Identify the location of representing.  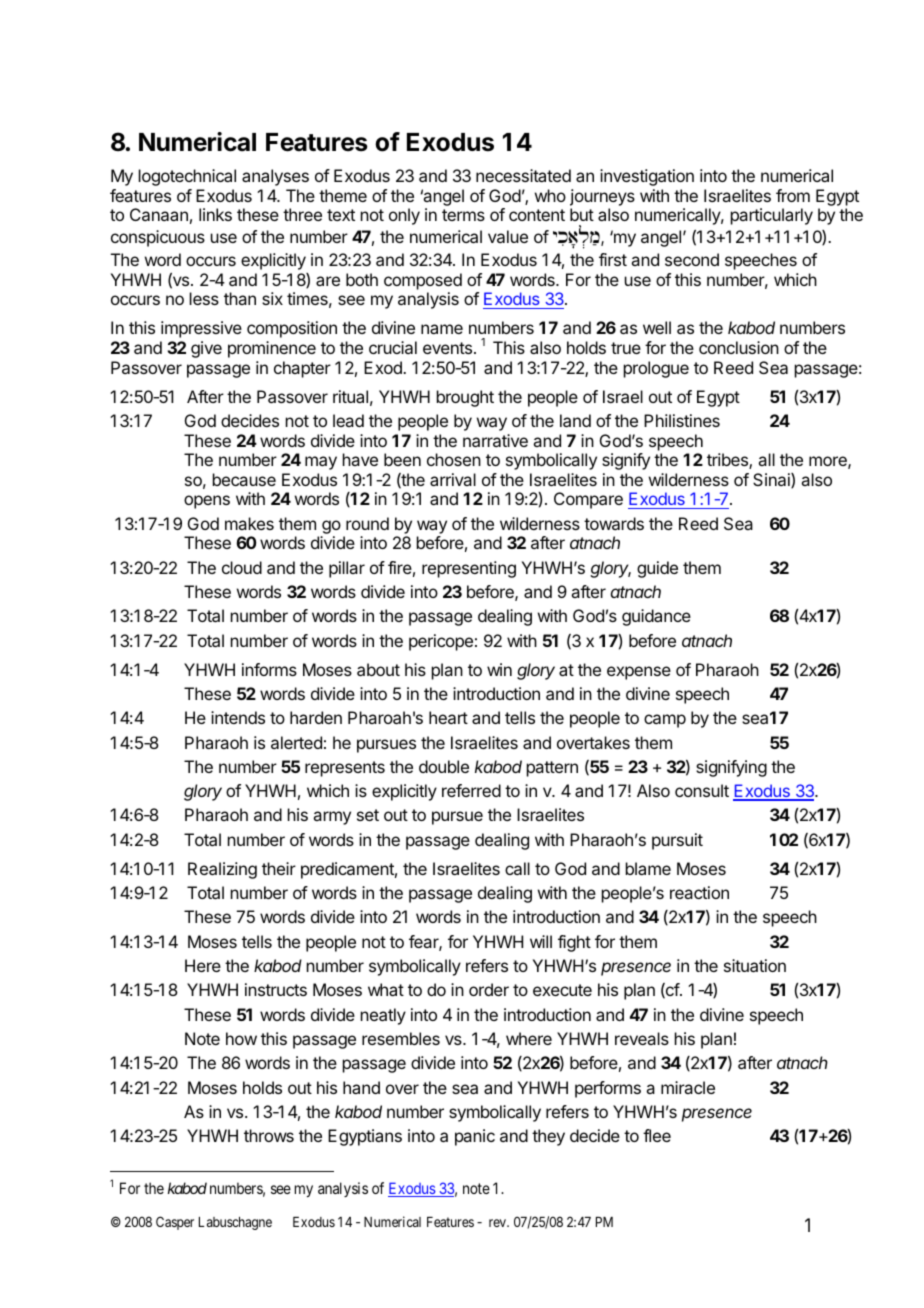
(469, 569).
